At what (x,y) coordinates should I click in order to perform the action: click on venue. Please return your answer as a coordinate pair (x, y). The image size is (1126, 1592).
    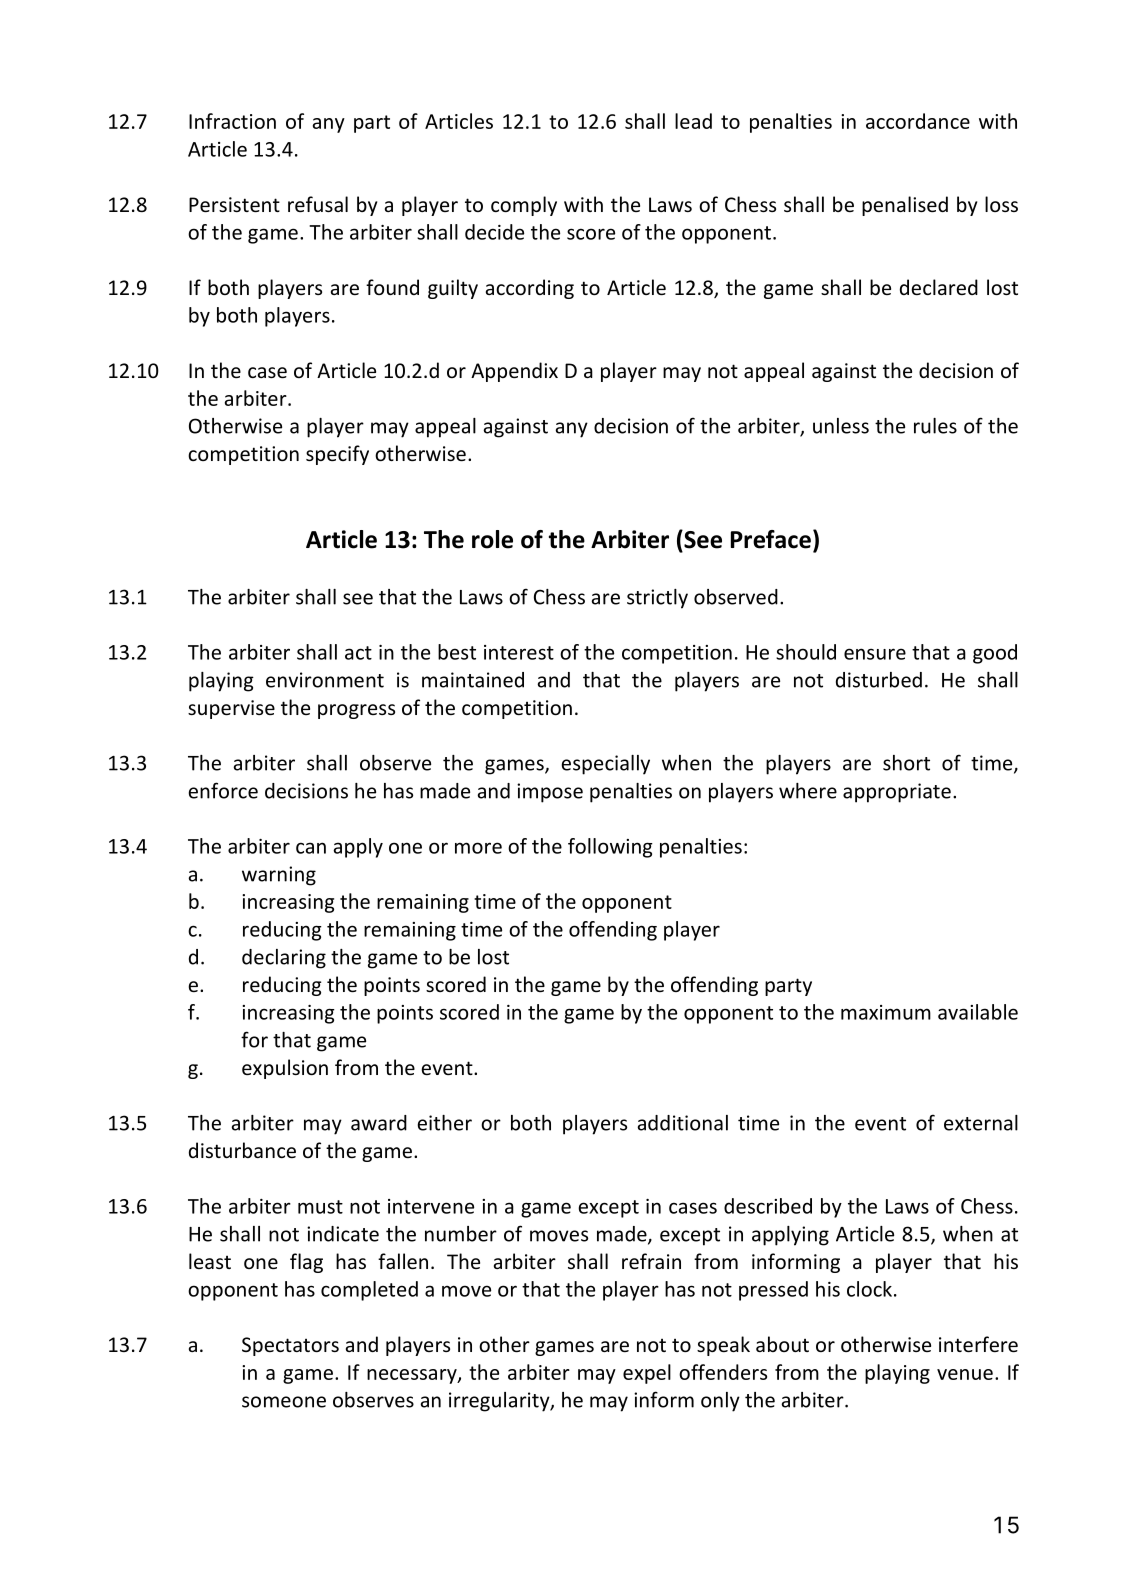
    Looking at the image, I should click on (965, 1374).
